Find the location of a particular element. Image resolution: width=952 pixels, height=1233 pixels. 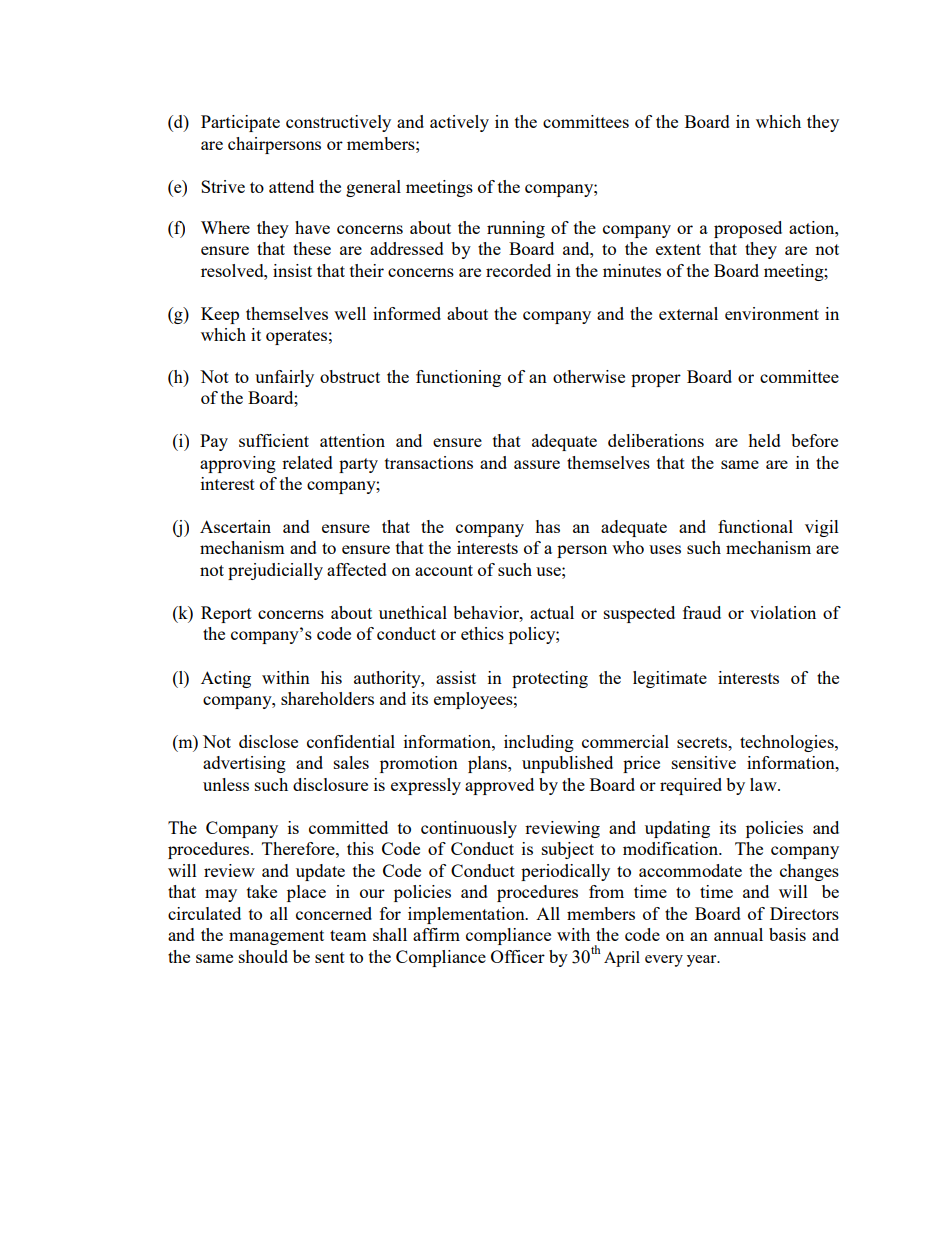

has is located at coordinates (547, 526).
